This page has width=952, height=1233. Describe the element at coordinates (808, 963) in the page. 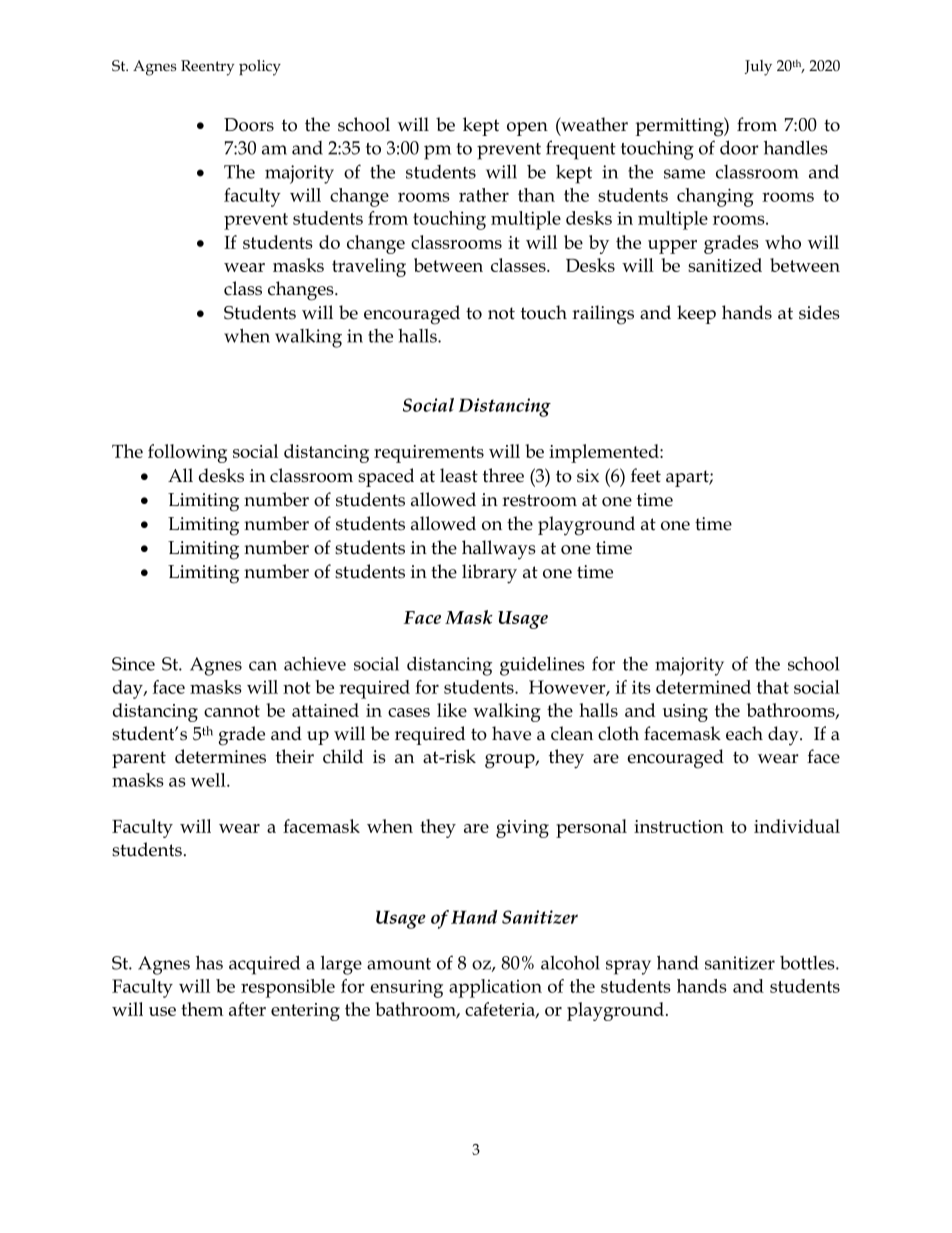

I see `bottles` at that location.
